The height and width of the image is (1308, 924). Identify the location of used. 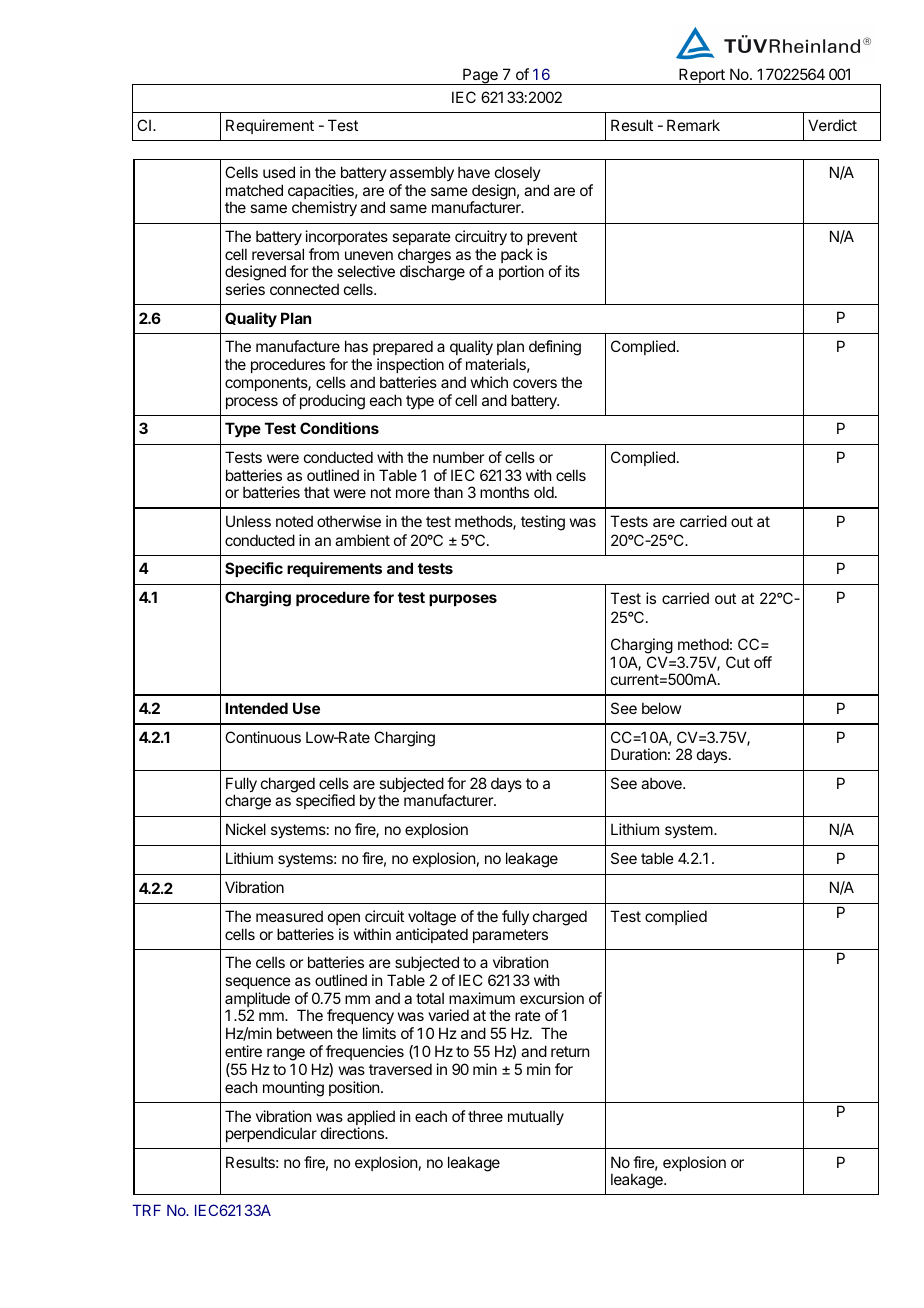
(279, 172).
